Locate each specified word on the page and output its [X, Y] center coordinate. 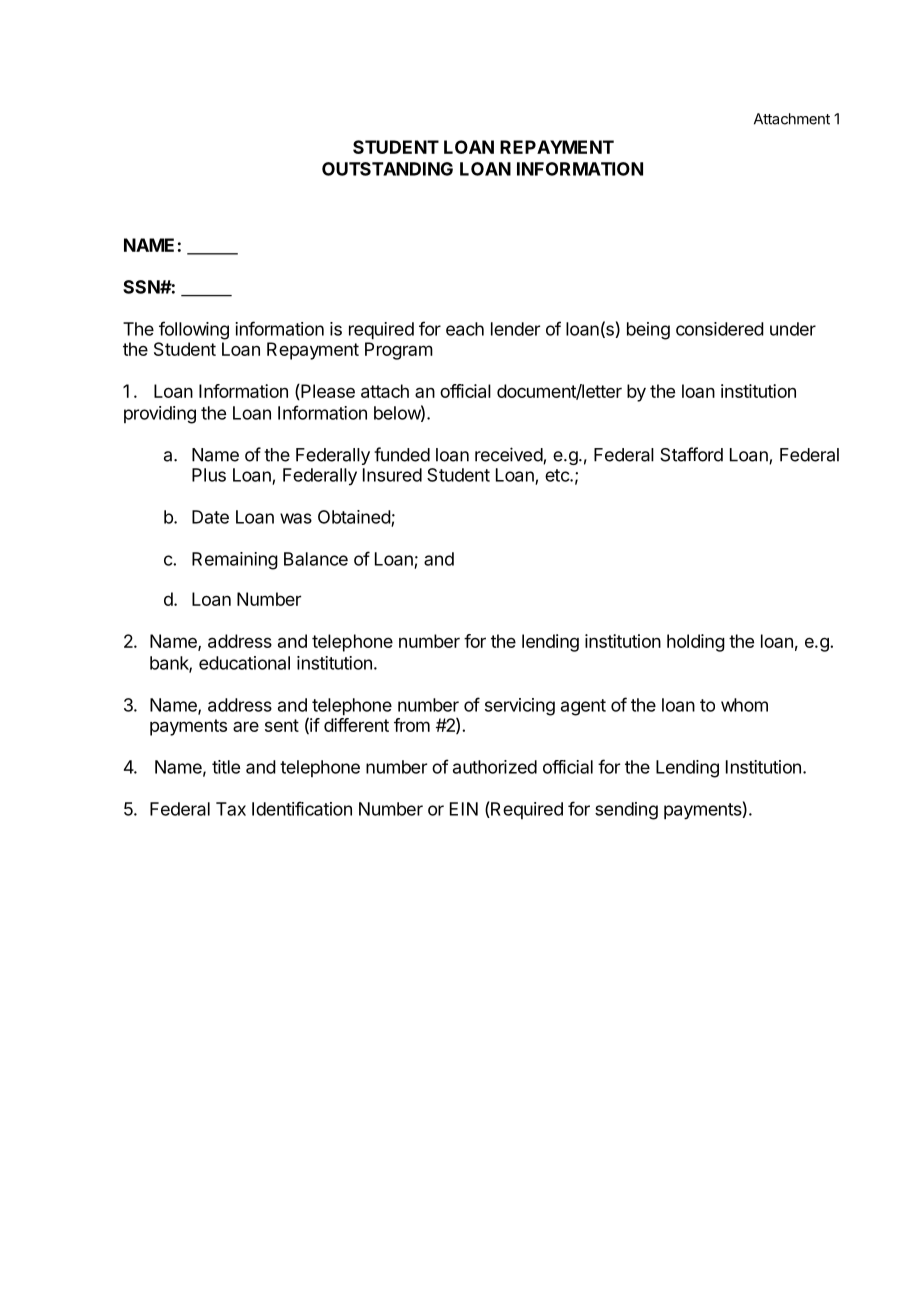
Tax [231, 809]
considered [720, 329]
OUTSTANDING [387, 169]
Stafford [691, 454]
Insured [392, 475]
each [465, 329]
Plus [209, 475]
